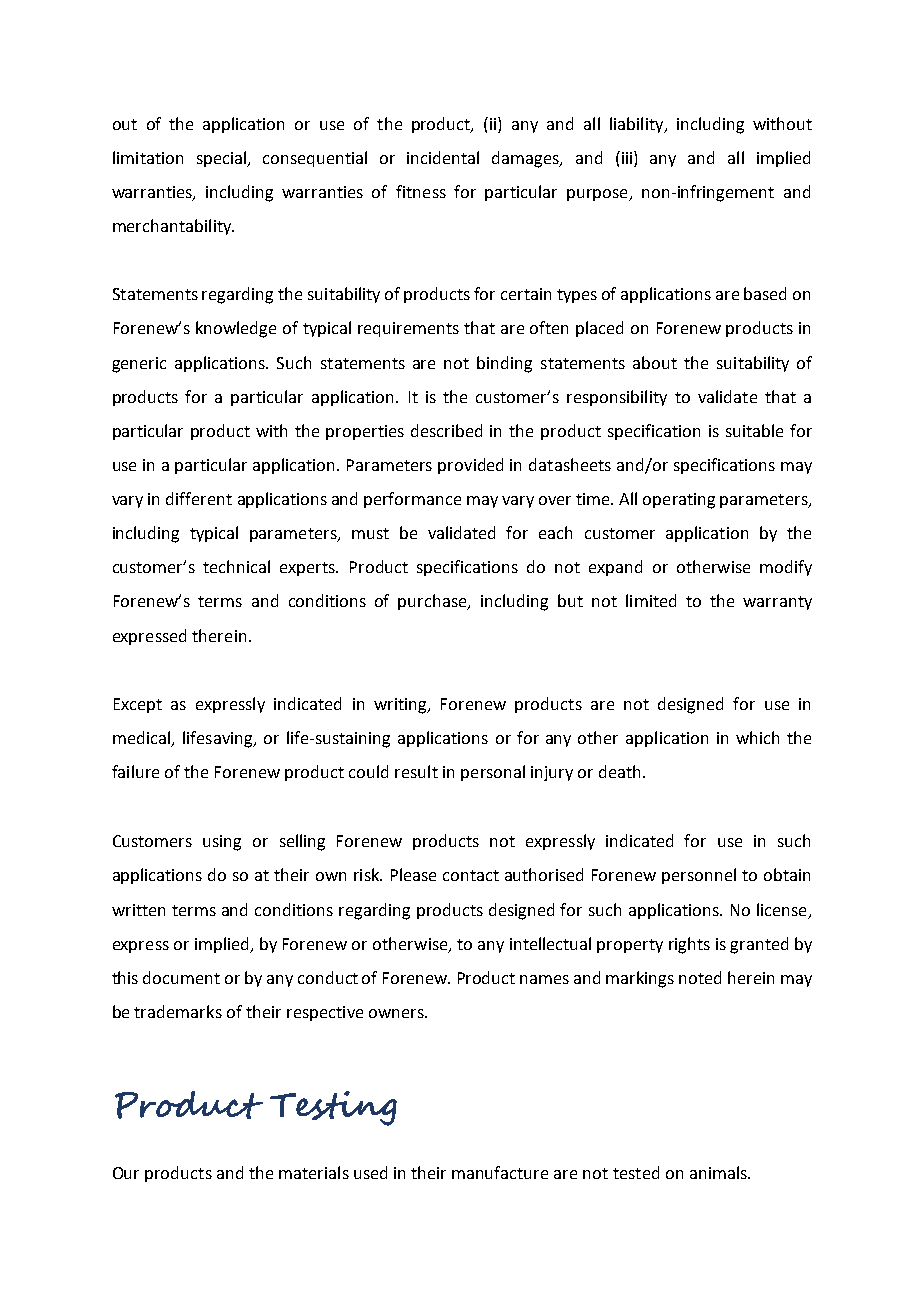  Describe the element at coordinates (223, 159) in the page. I see `special` at that location.
